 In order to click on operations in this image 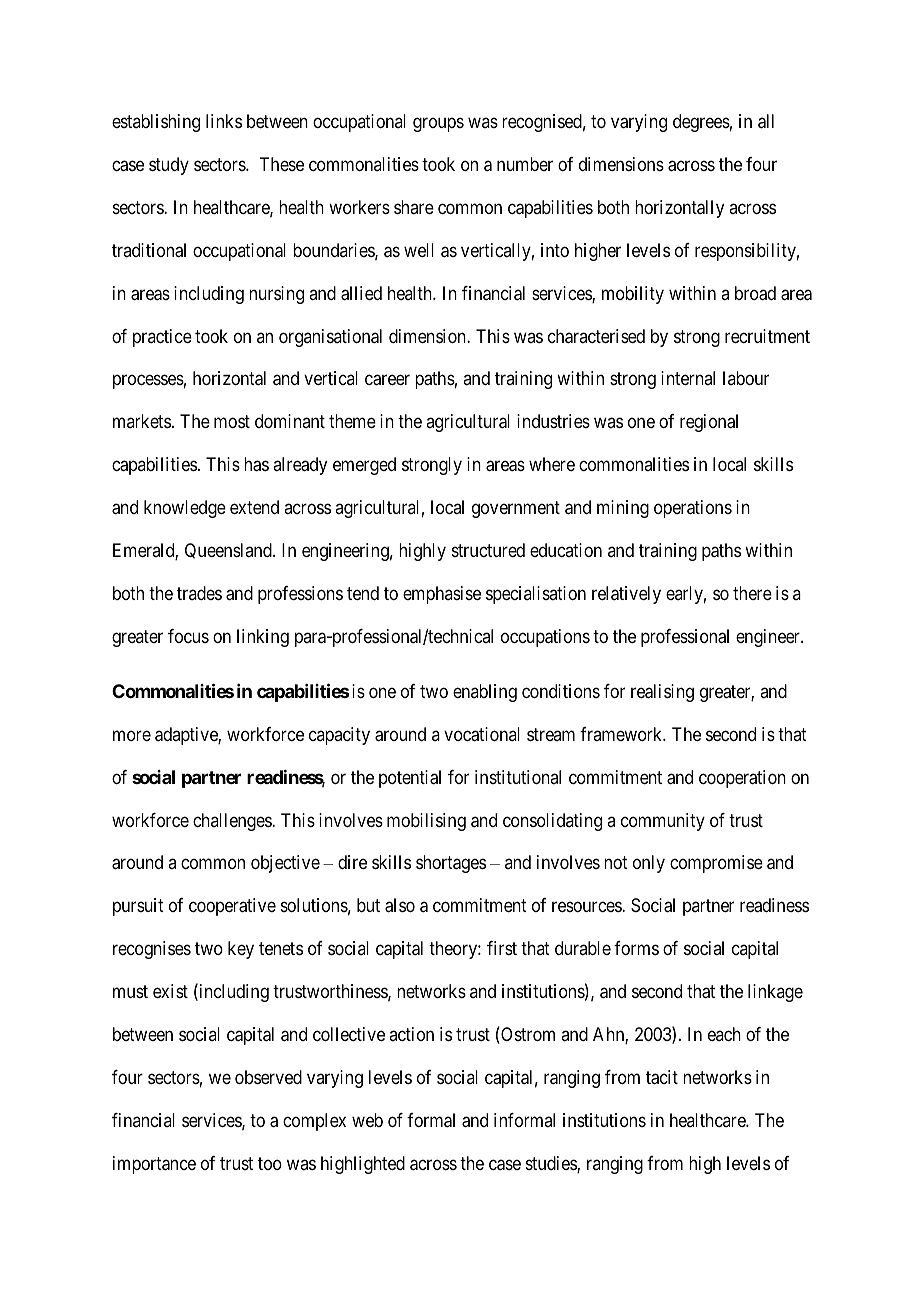, I will do `click(693, 509)`.
